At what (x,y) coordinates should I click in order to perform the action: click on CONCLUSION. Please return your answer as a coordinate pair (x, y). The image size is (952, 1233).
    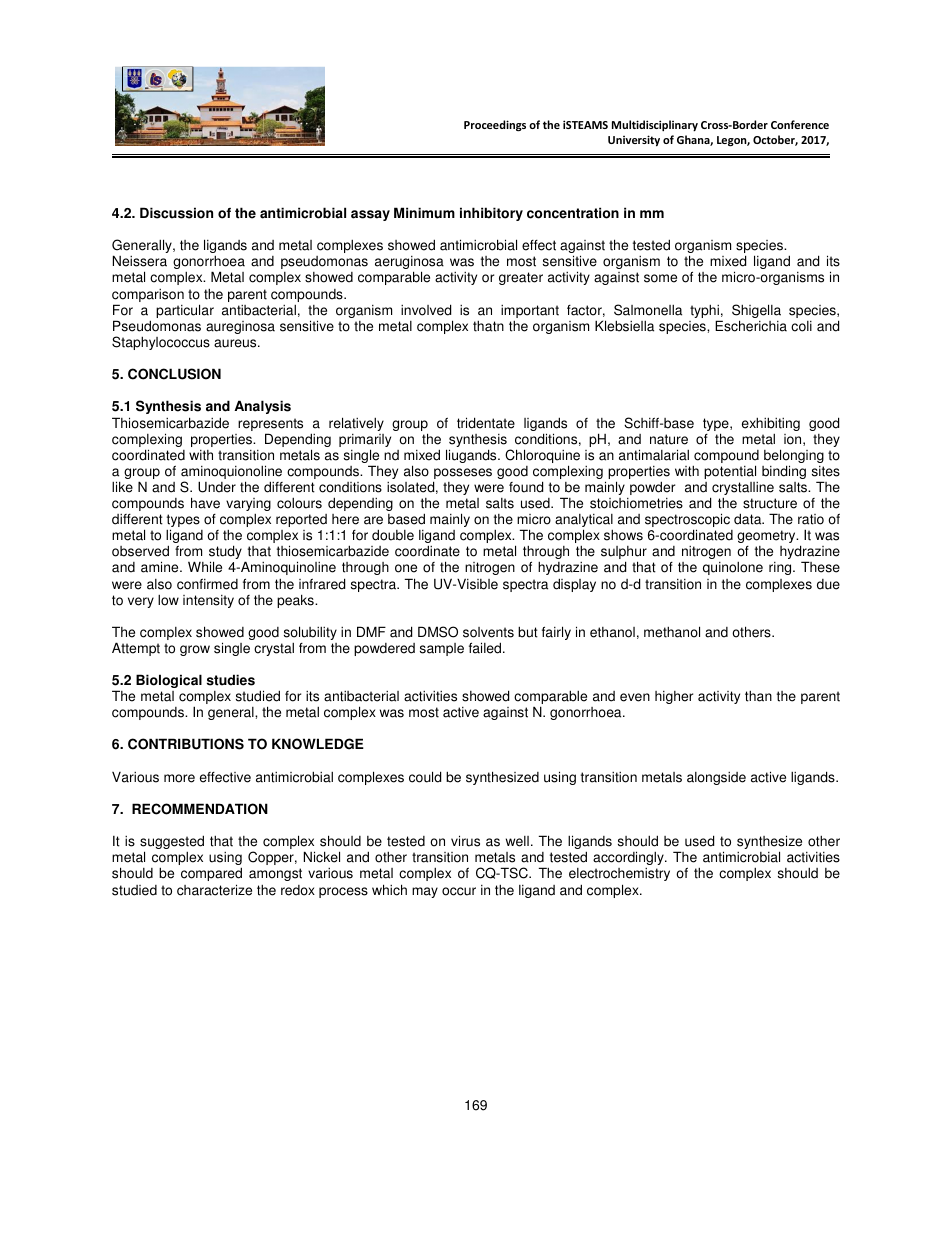
    Looking at the image, I should click on (174, 374).
